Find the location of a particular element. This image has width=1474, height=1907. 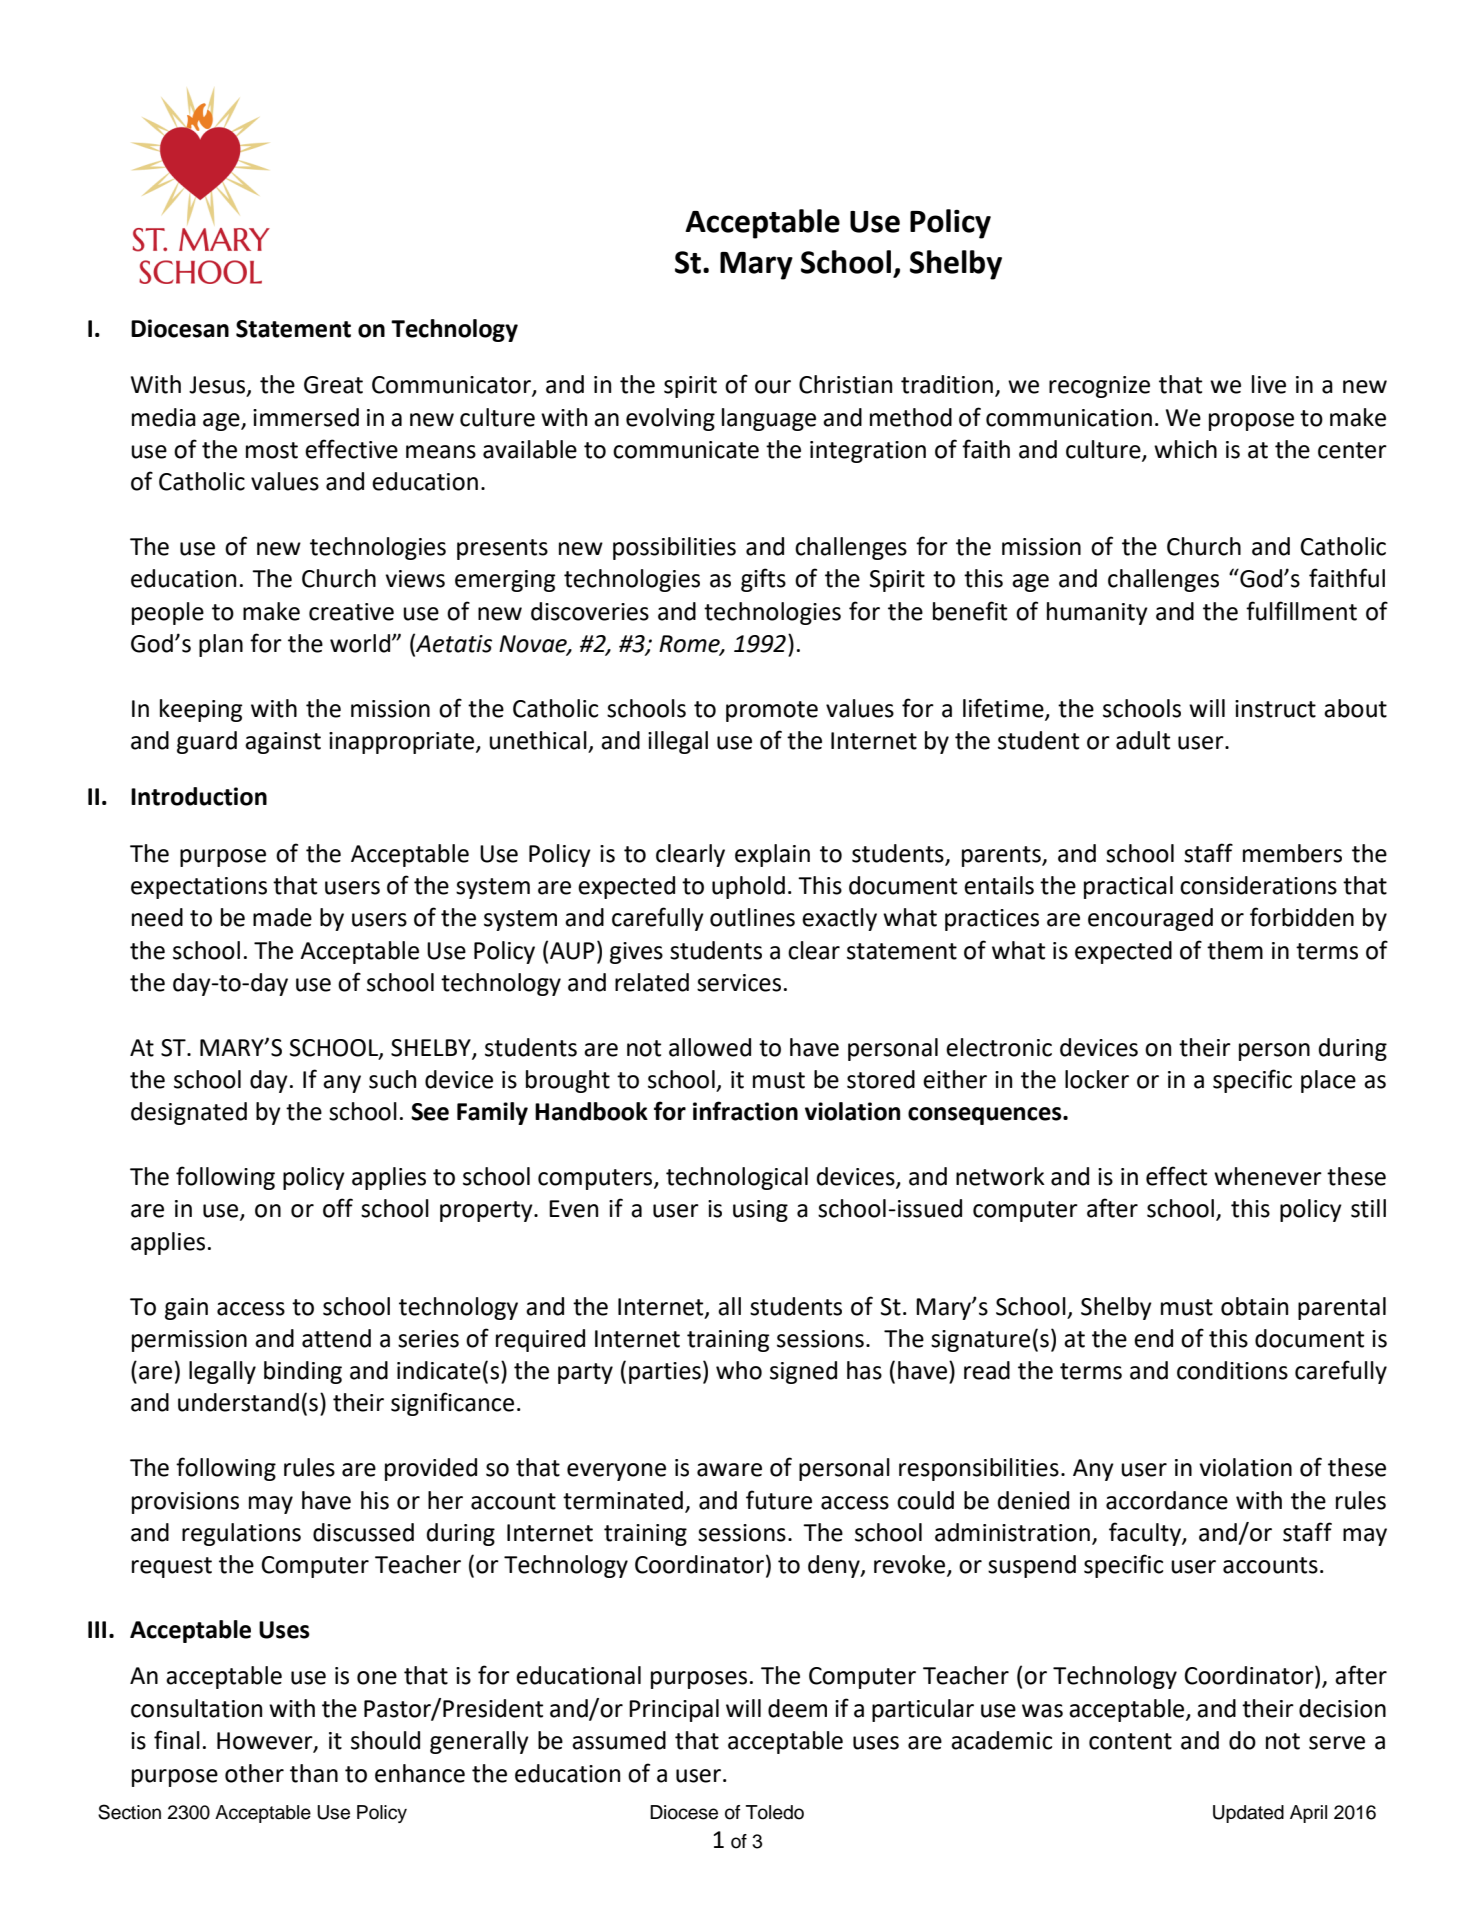

language is located at coordinates (769, 419).
